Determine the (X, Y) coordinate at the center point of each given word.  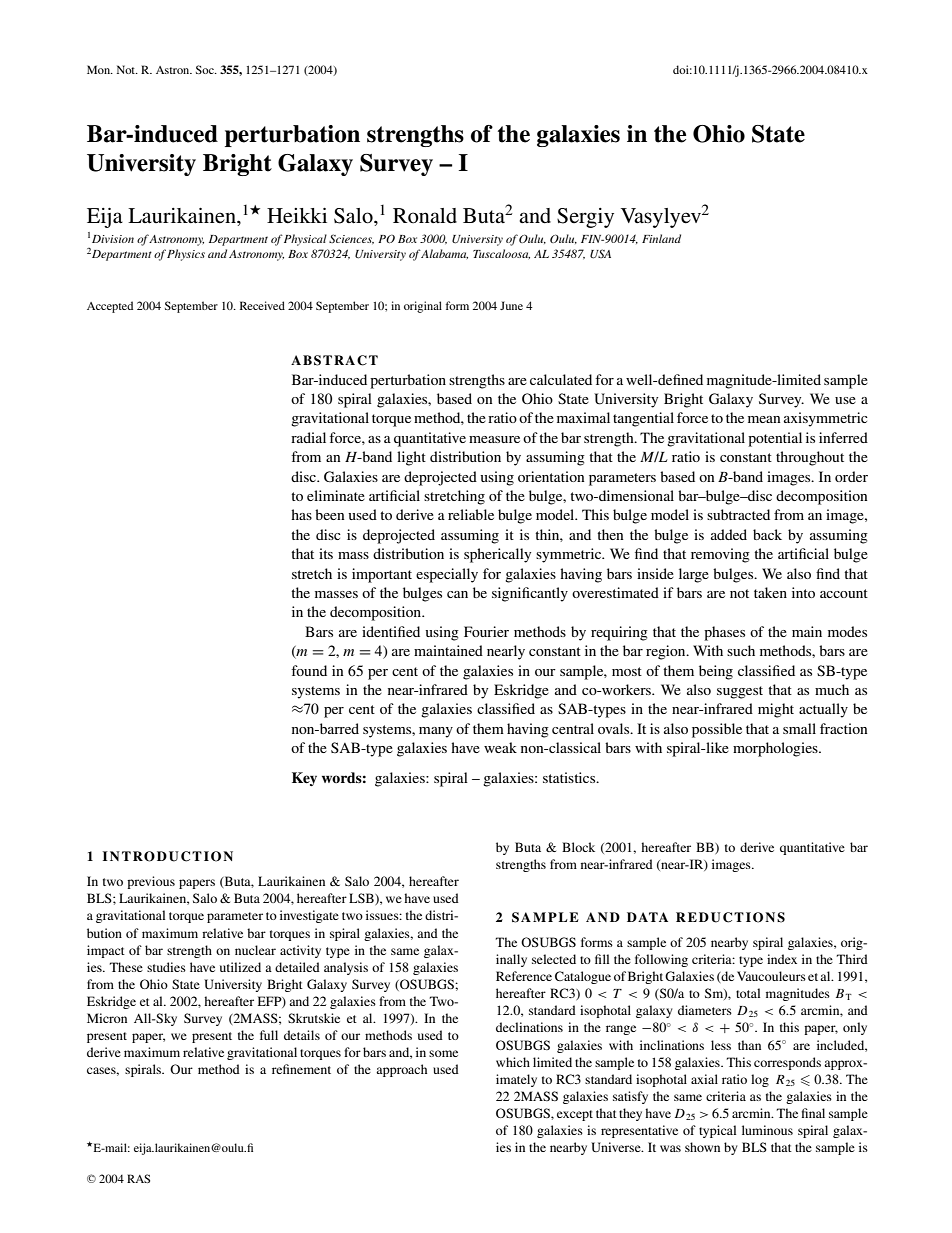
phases (724, 633)
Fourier (486, 631)
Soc (206, 69)
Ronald (425, 216)
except (575, 1115)
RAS (138, 1178)
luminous (767, 1130)
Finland (661, 238)
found (309, 670)
